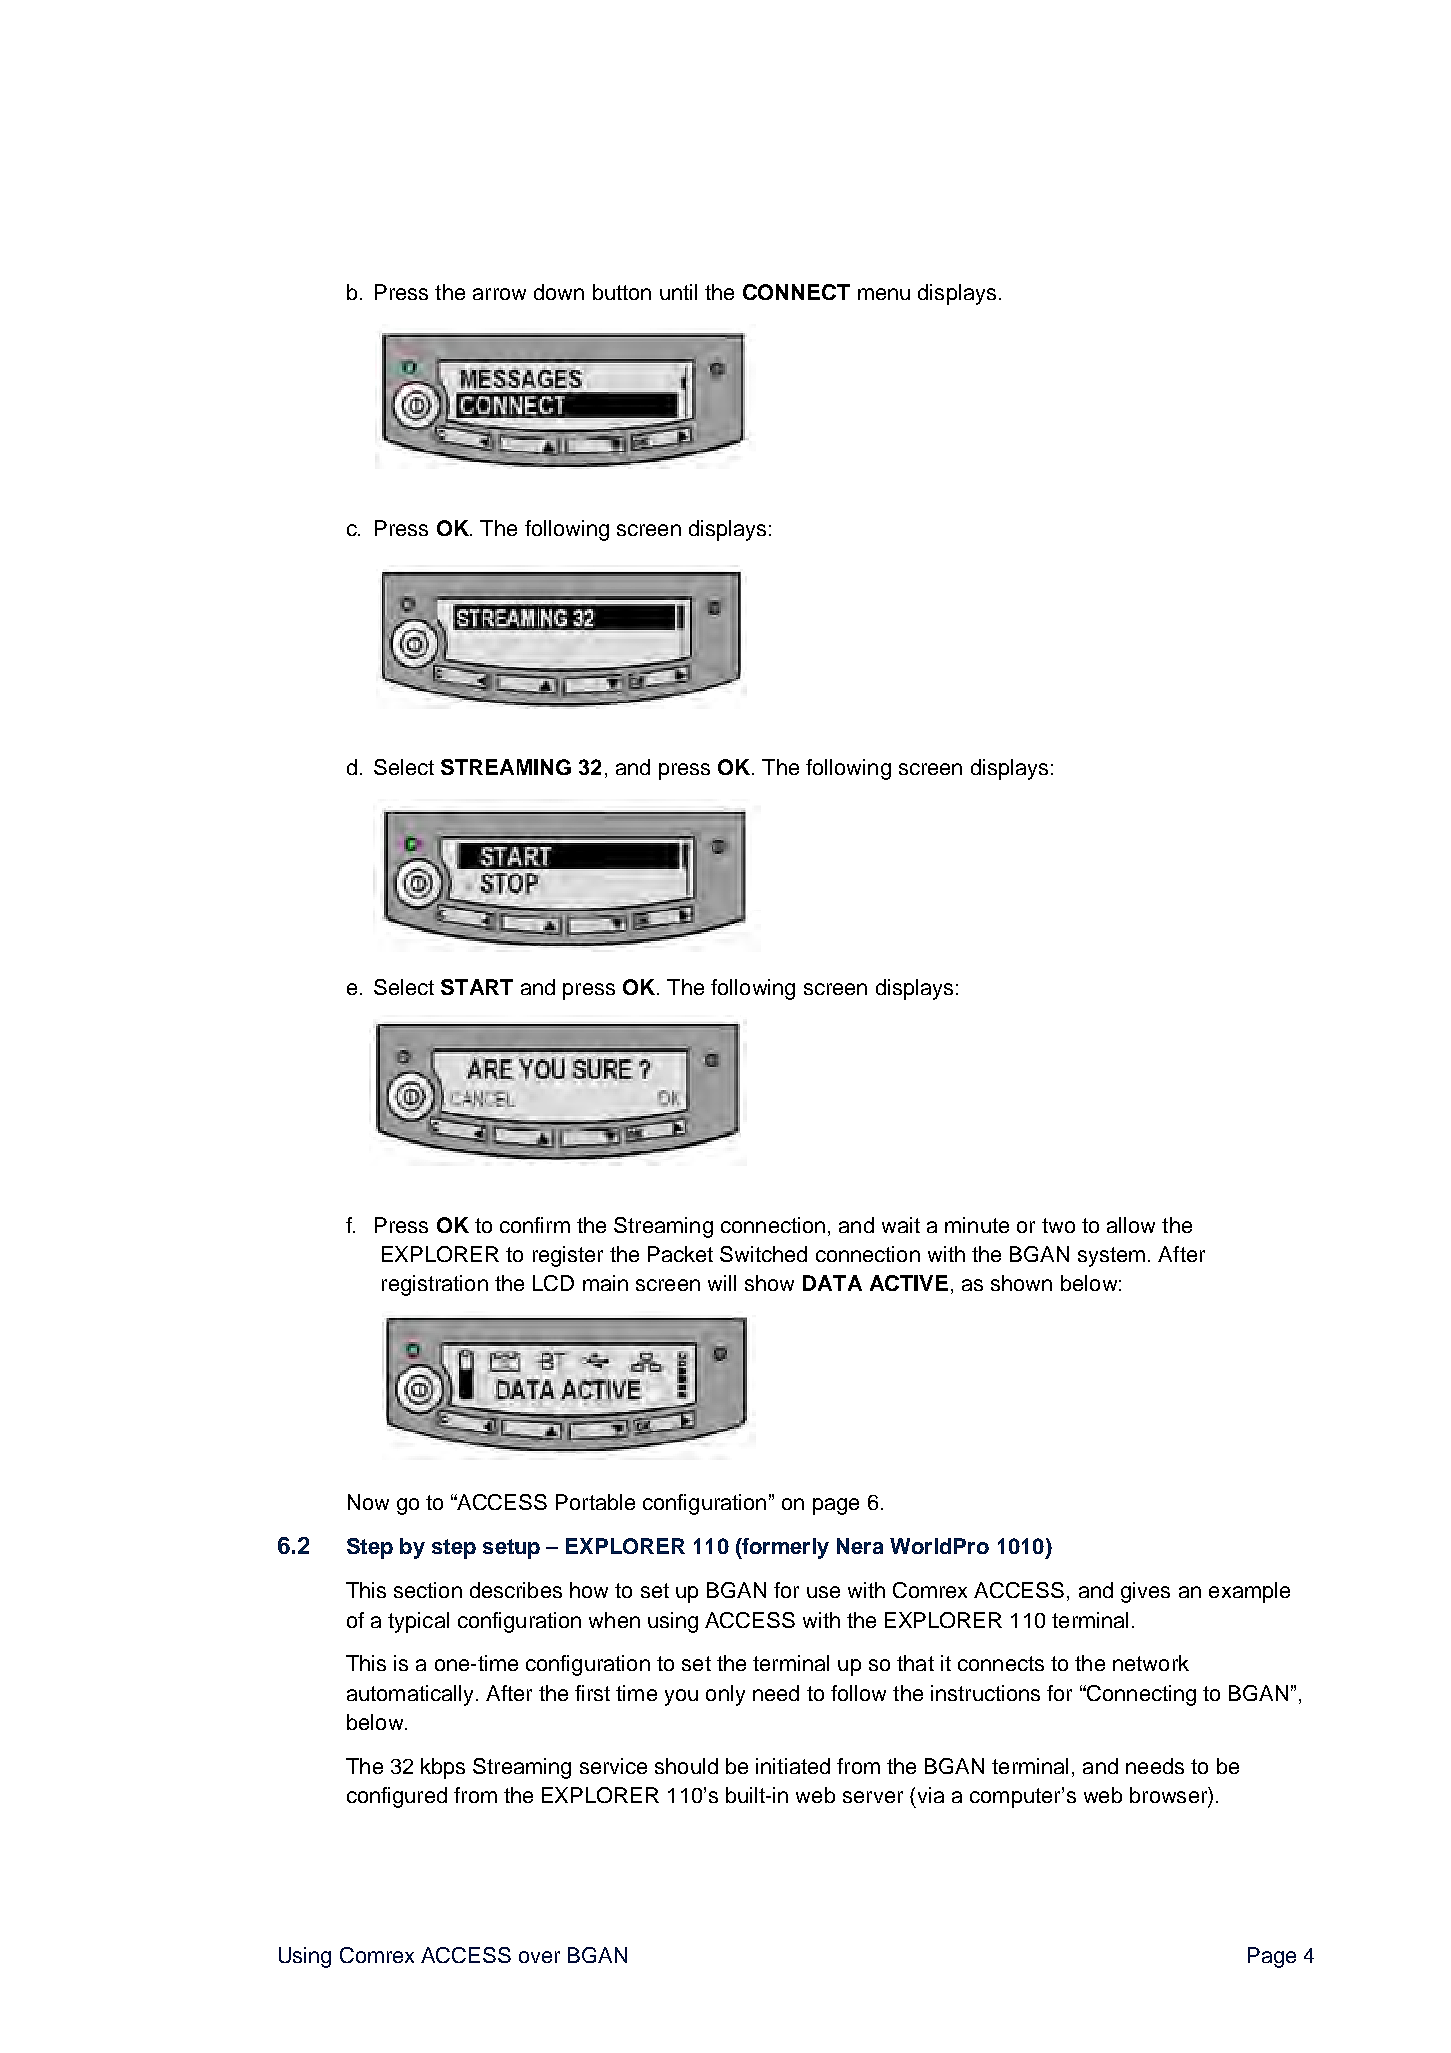 This screenshot has height=2053, width=1451. I want to click on allow, so click(1131, 1225).
